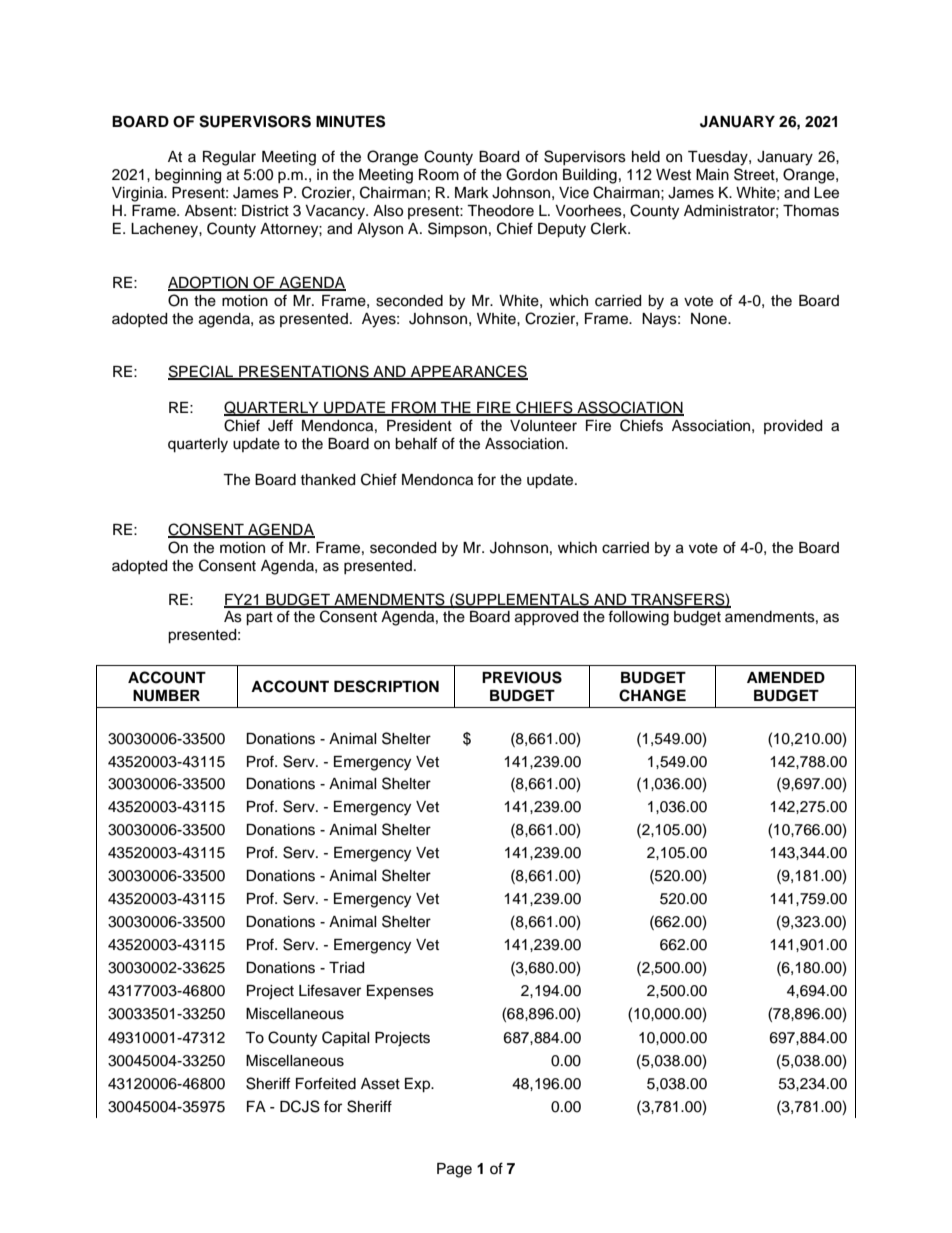 Image resolution: width=952 pixels, height=1233 pixels. I want to click on Room, so click(439, 175).
